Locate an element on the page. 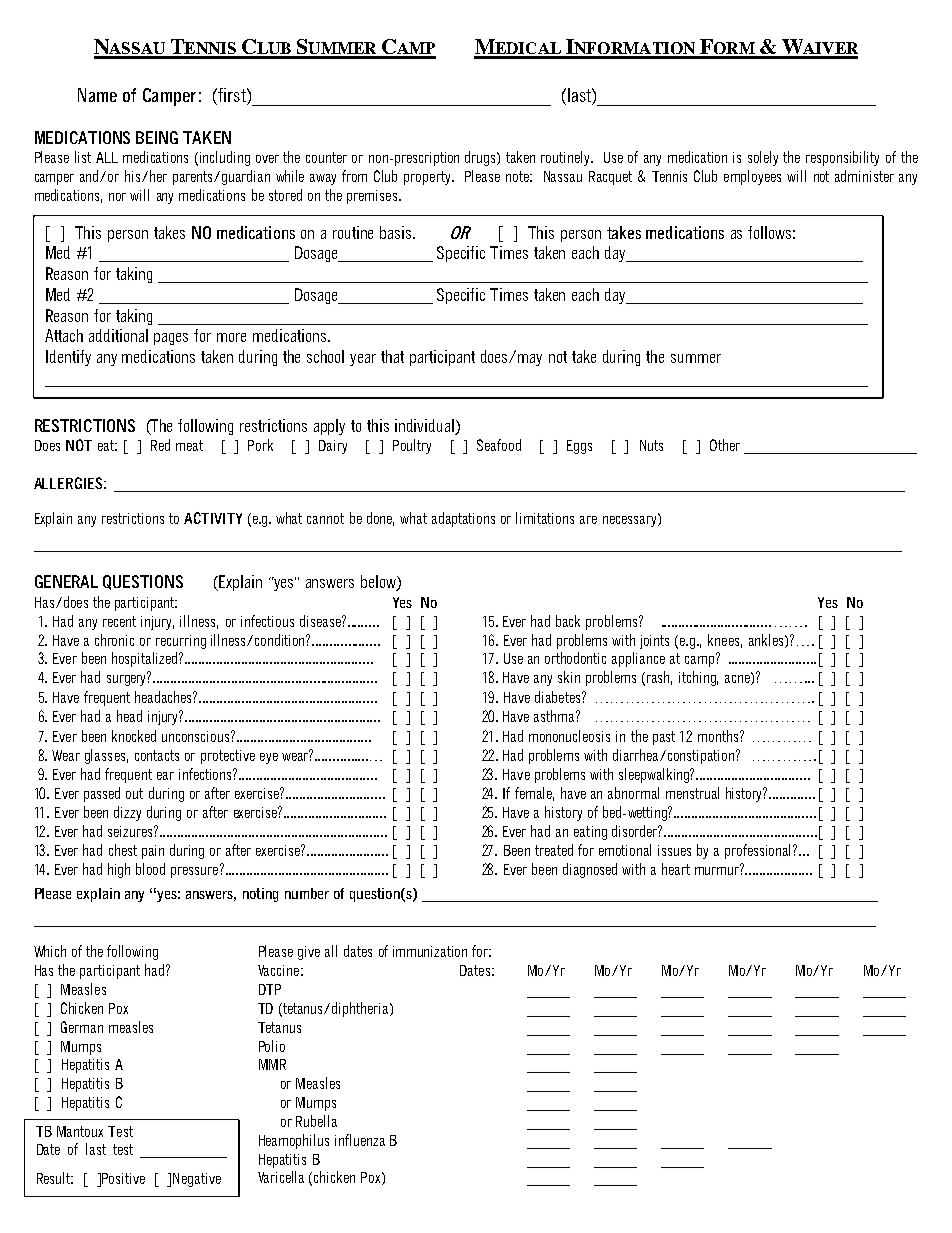 Image resolution: width=952 pixels, height=1233 pixels. Seafood is located at coordinates (499, 445).
